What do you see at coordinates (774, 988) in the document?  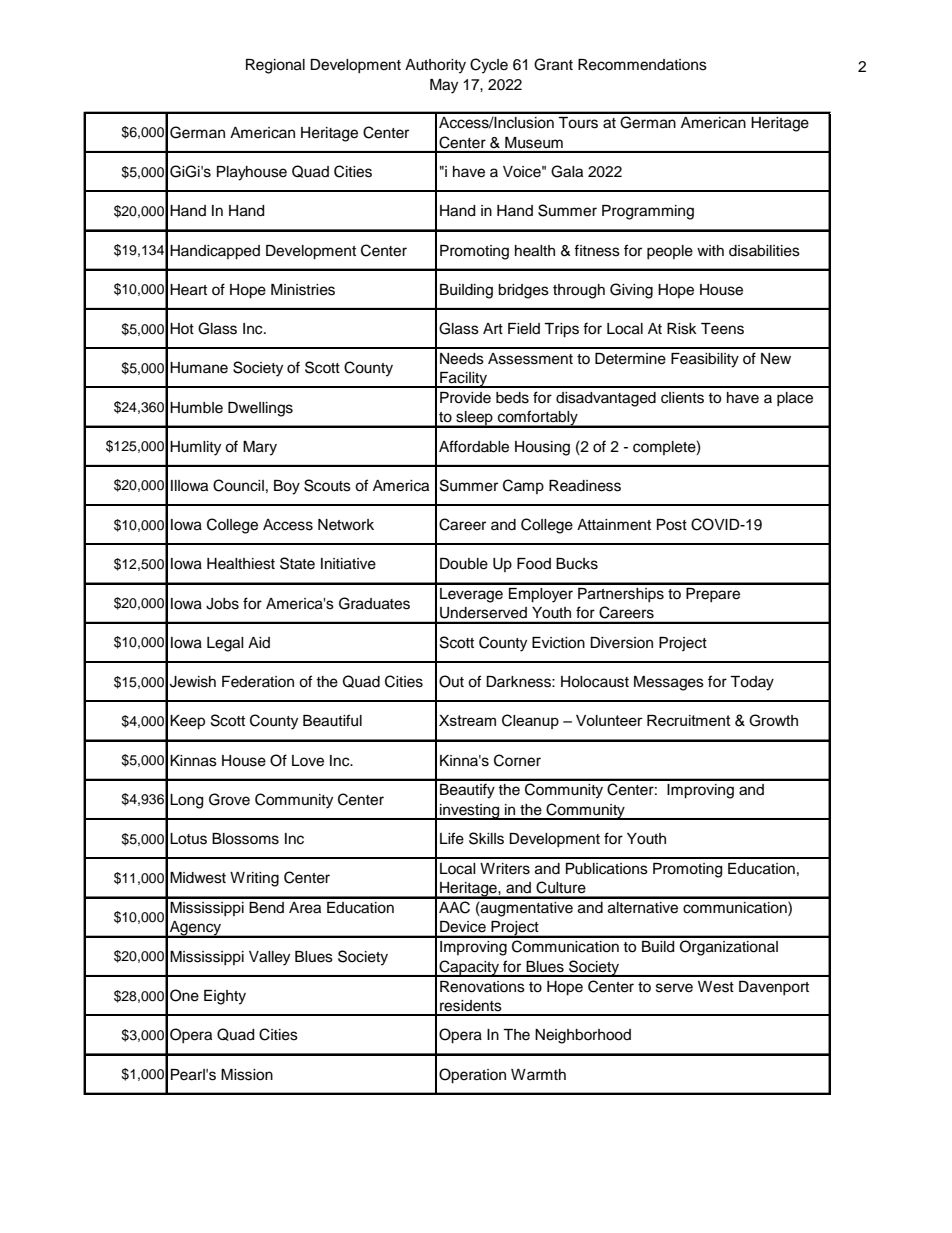 I see `Davenport` at bounding box center [774, 988].
